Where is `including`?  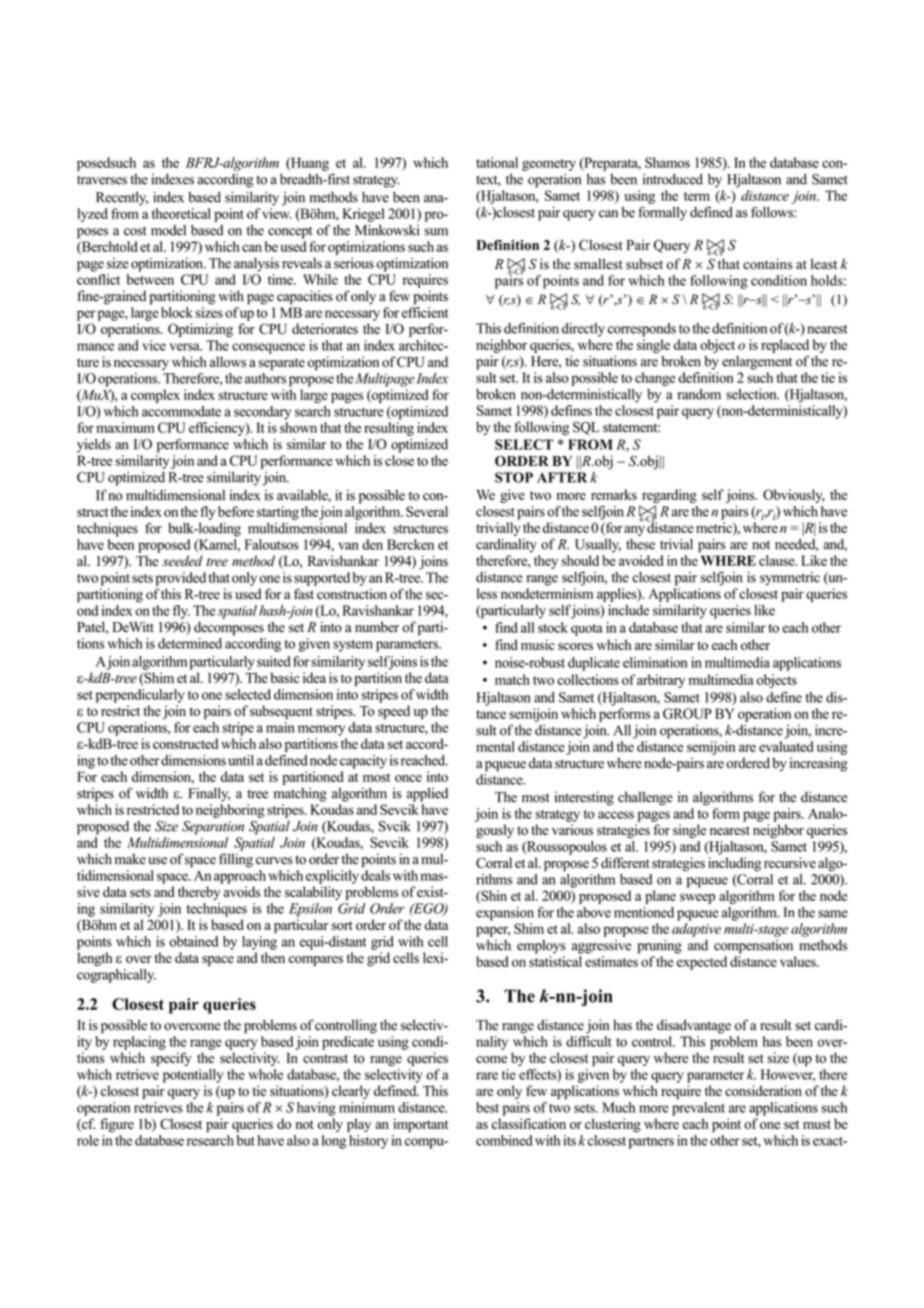
including is located at coordinates (734, 864).
